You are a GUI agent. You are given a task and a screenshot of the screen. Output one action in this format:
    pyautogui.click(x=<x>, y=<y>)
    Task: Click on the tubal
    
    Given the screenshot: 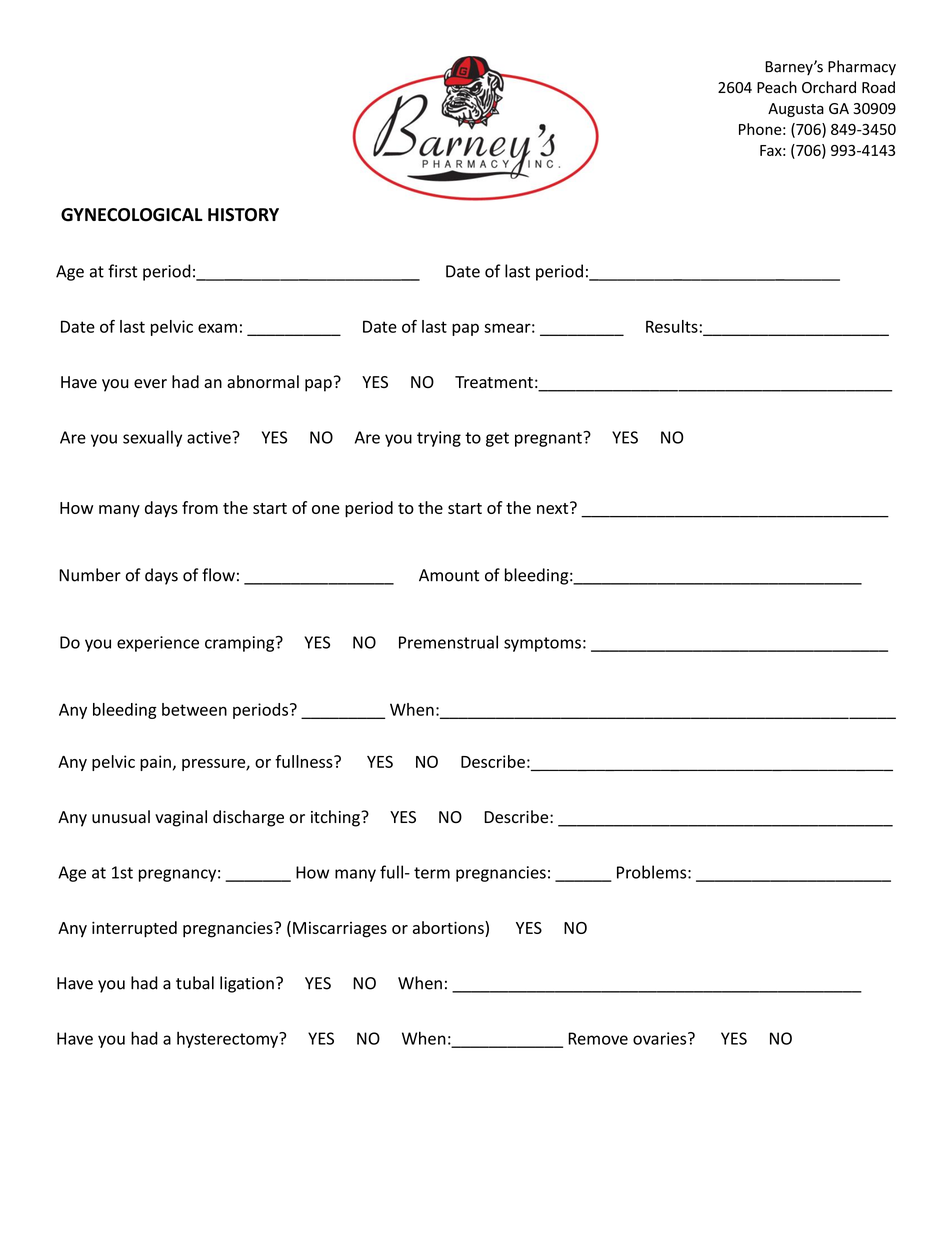 What is the action you would take?
    pyautogui.click(x=195, y=983)
